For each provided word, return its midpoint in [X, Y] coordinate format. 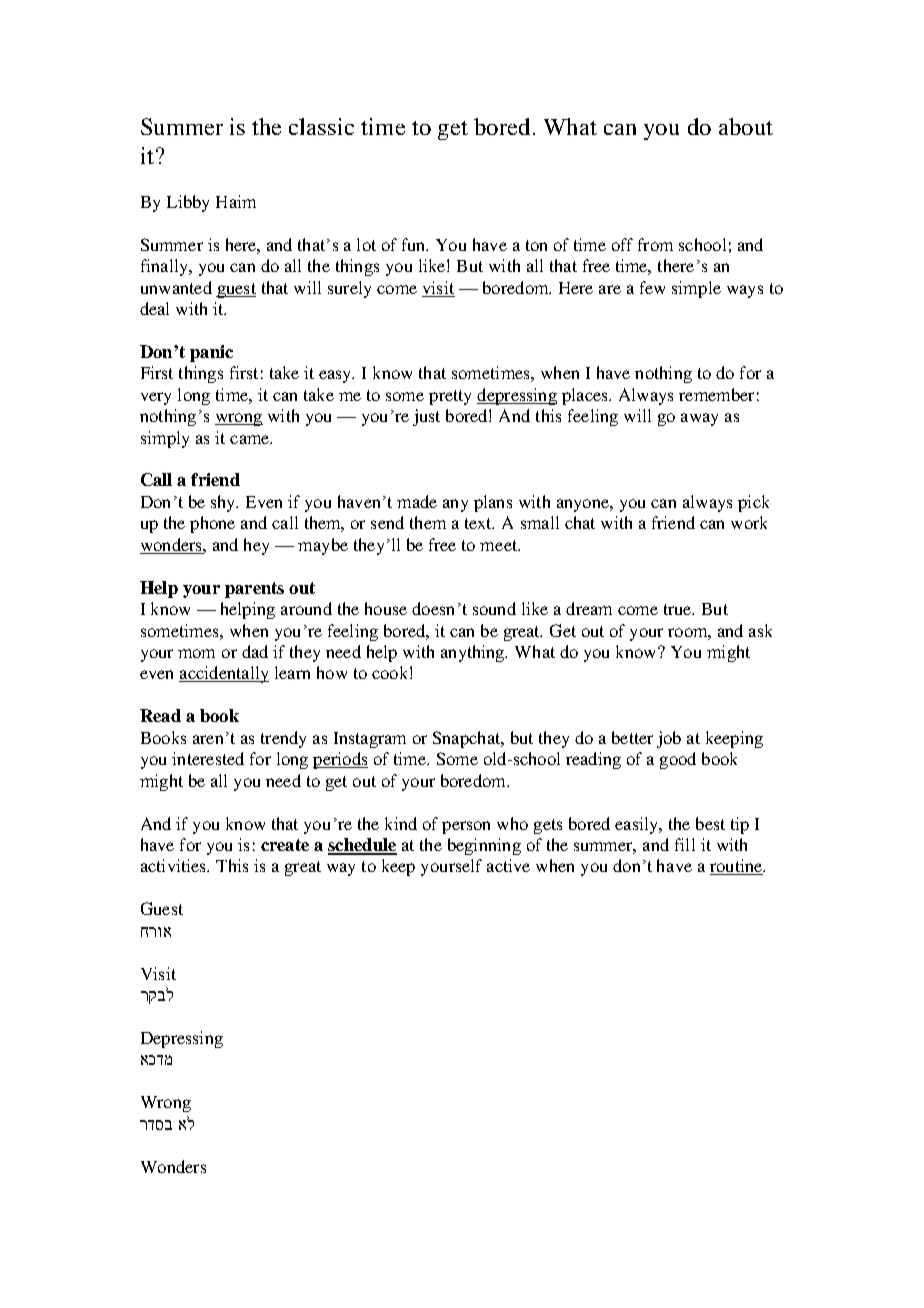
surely [349, 289]
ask [760, 630]
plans [493, 503]
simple [696, 289]
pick [753, 503]
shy [224, 503]
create [285, 845]
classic [321, 126]
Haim [236, 201]
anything [474, 653]
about [746, 126]
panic [211, 353]
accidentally [224, 674]
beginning [484, 846]
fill [685, 844]
